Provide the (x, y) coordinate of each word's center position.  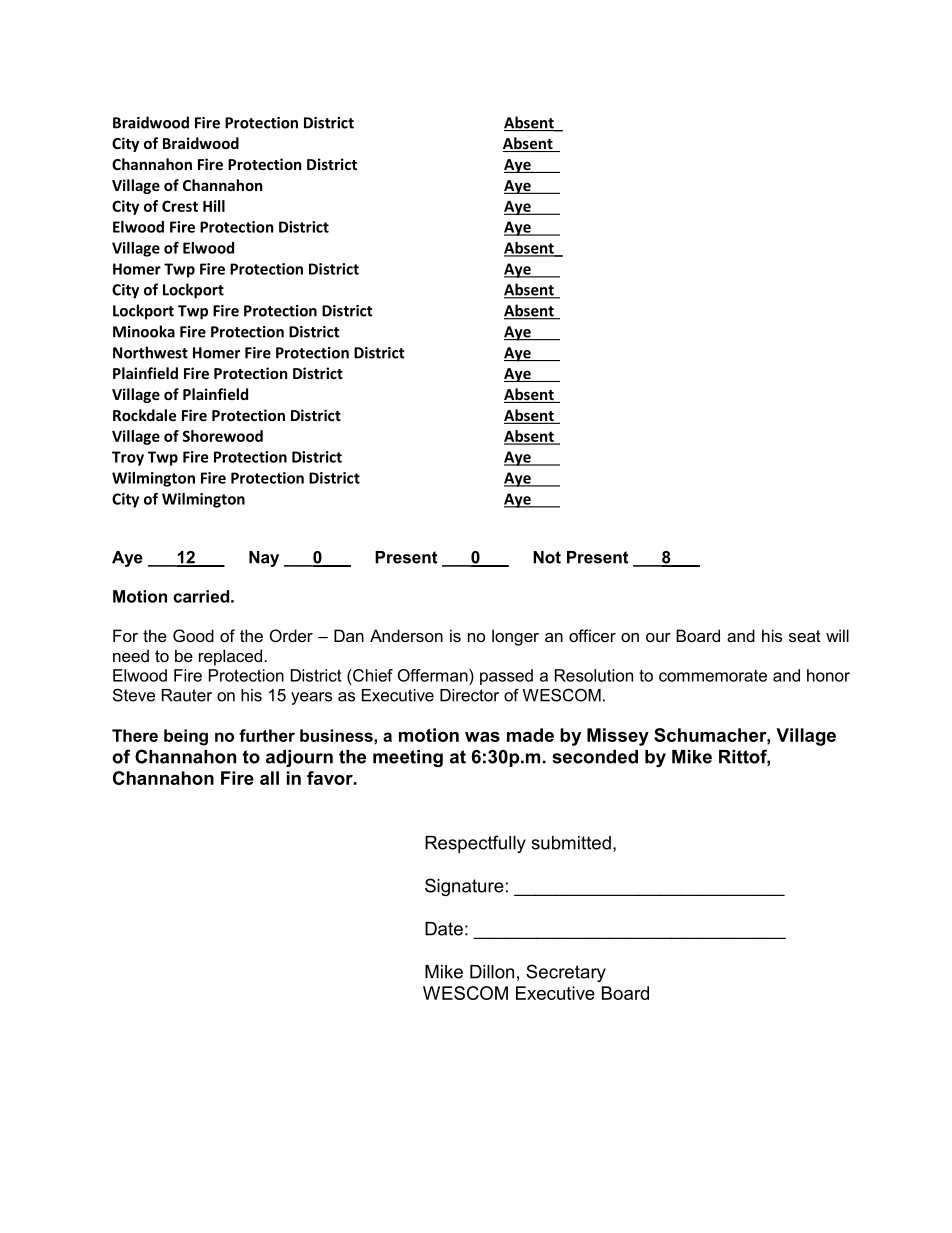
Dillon (492, 972)
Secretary (566, 973)
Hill (214, 206)
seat (805, 636)
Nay (264, 559)
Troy (128, 458)
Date (444, 929)
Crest (180, 206)
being (186, 737)
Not (547, 557)
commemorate (713, 676)
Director (469, 695)
